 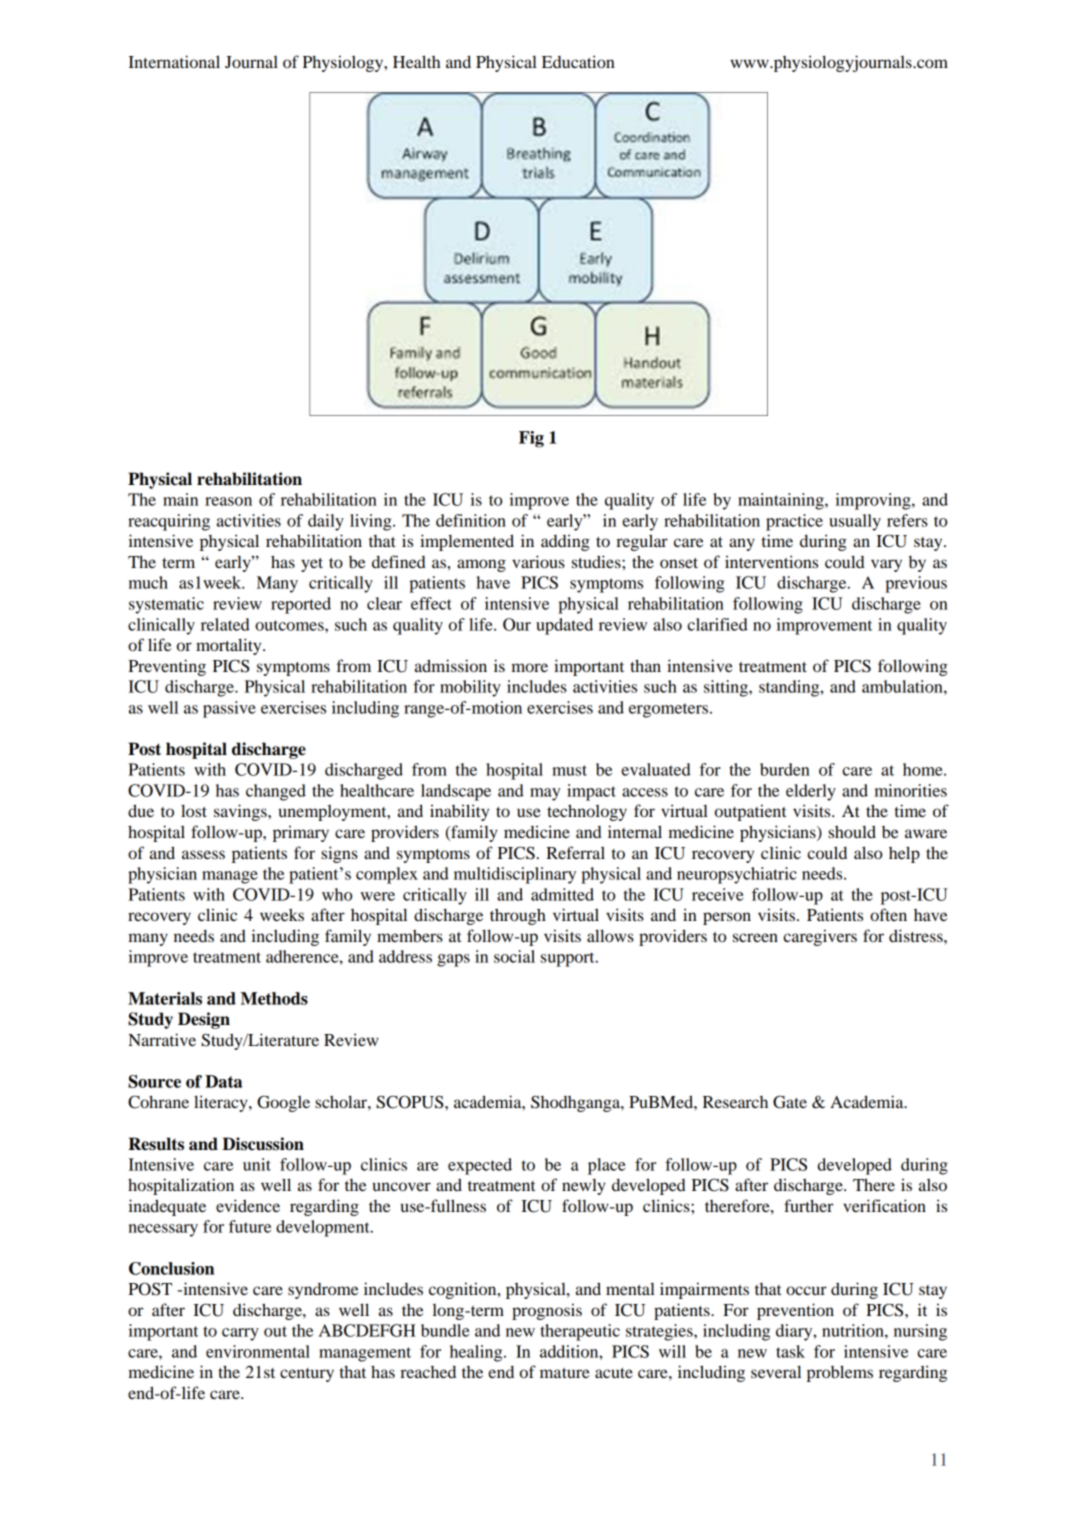 What do you see at coordinates (229, 709) in the screenshot?
I see `passive` at bounding box center [229, 709].
